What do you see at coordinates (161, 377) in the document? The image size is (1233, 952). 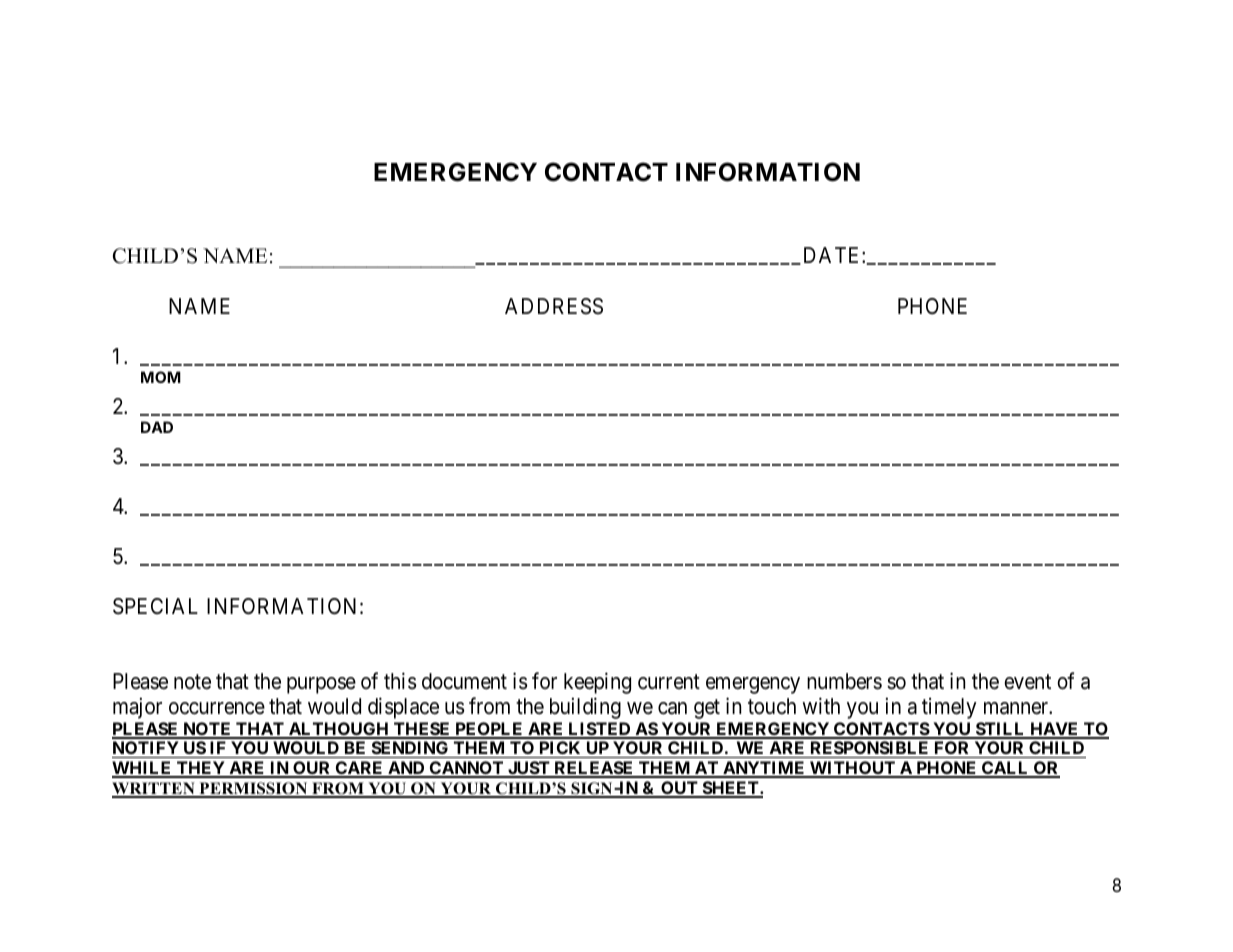 I see `MOM` at bounding box center [161, 377].
